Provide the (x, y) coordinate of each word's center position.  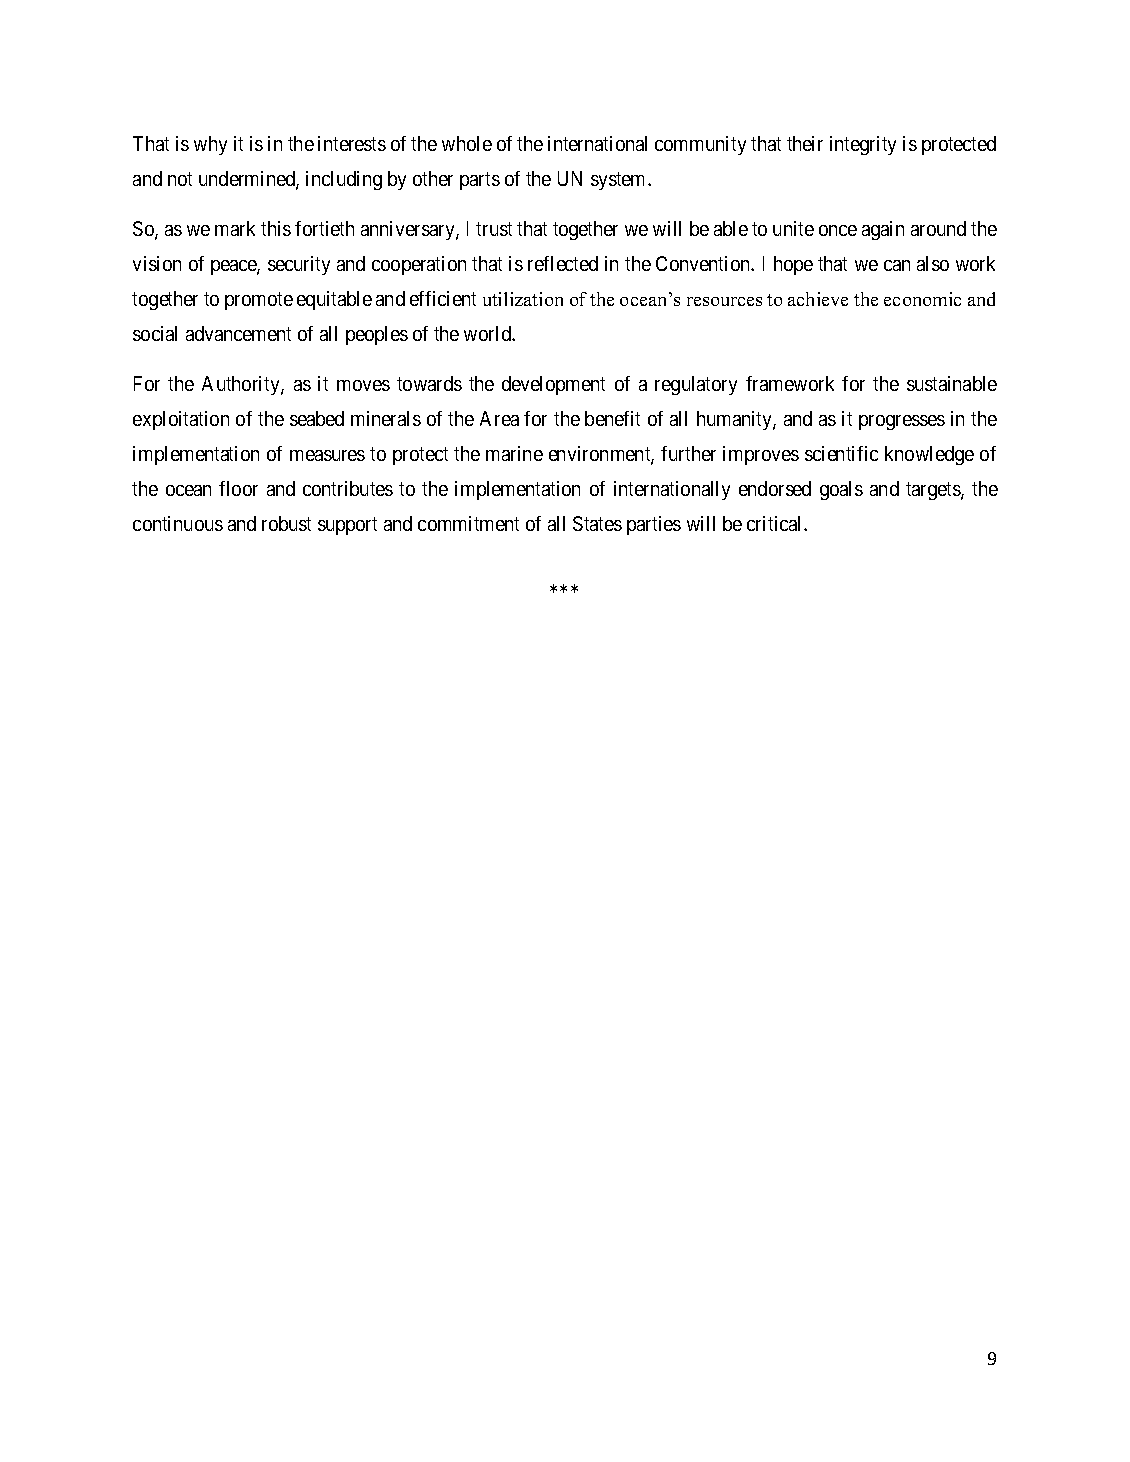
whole (467, 143)
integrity (863, 145)
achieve (818, 299)
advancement (238, 333)
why (210, 145)
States (597, 523)
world (489, 333)
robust (286, 523)
